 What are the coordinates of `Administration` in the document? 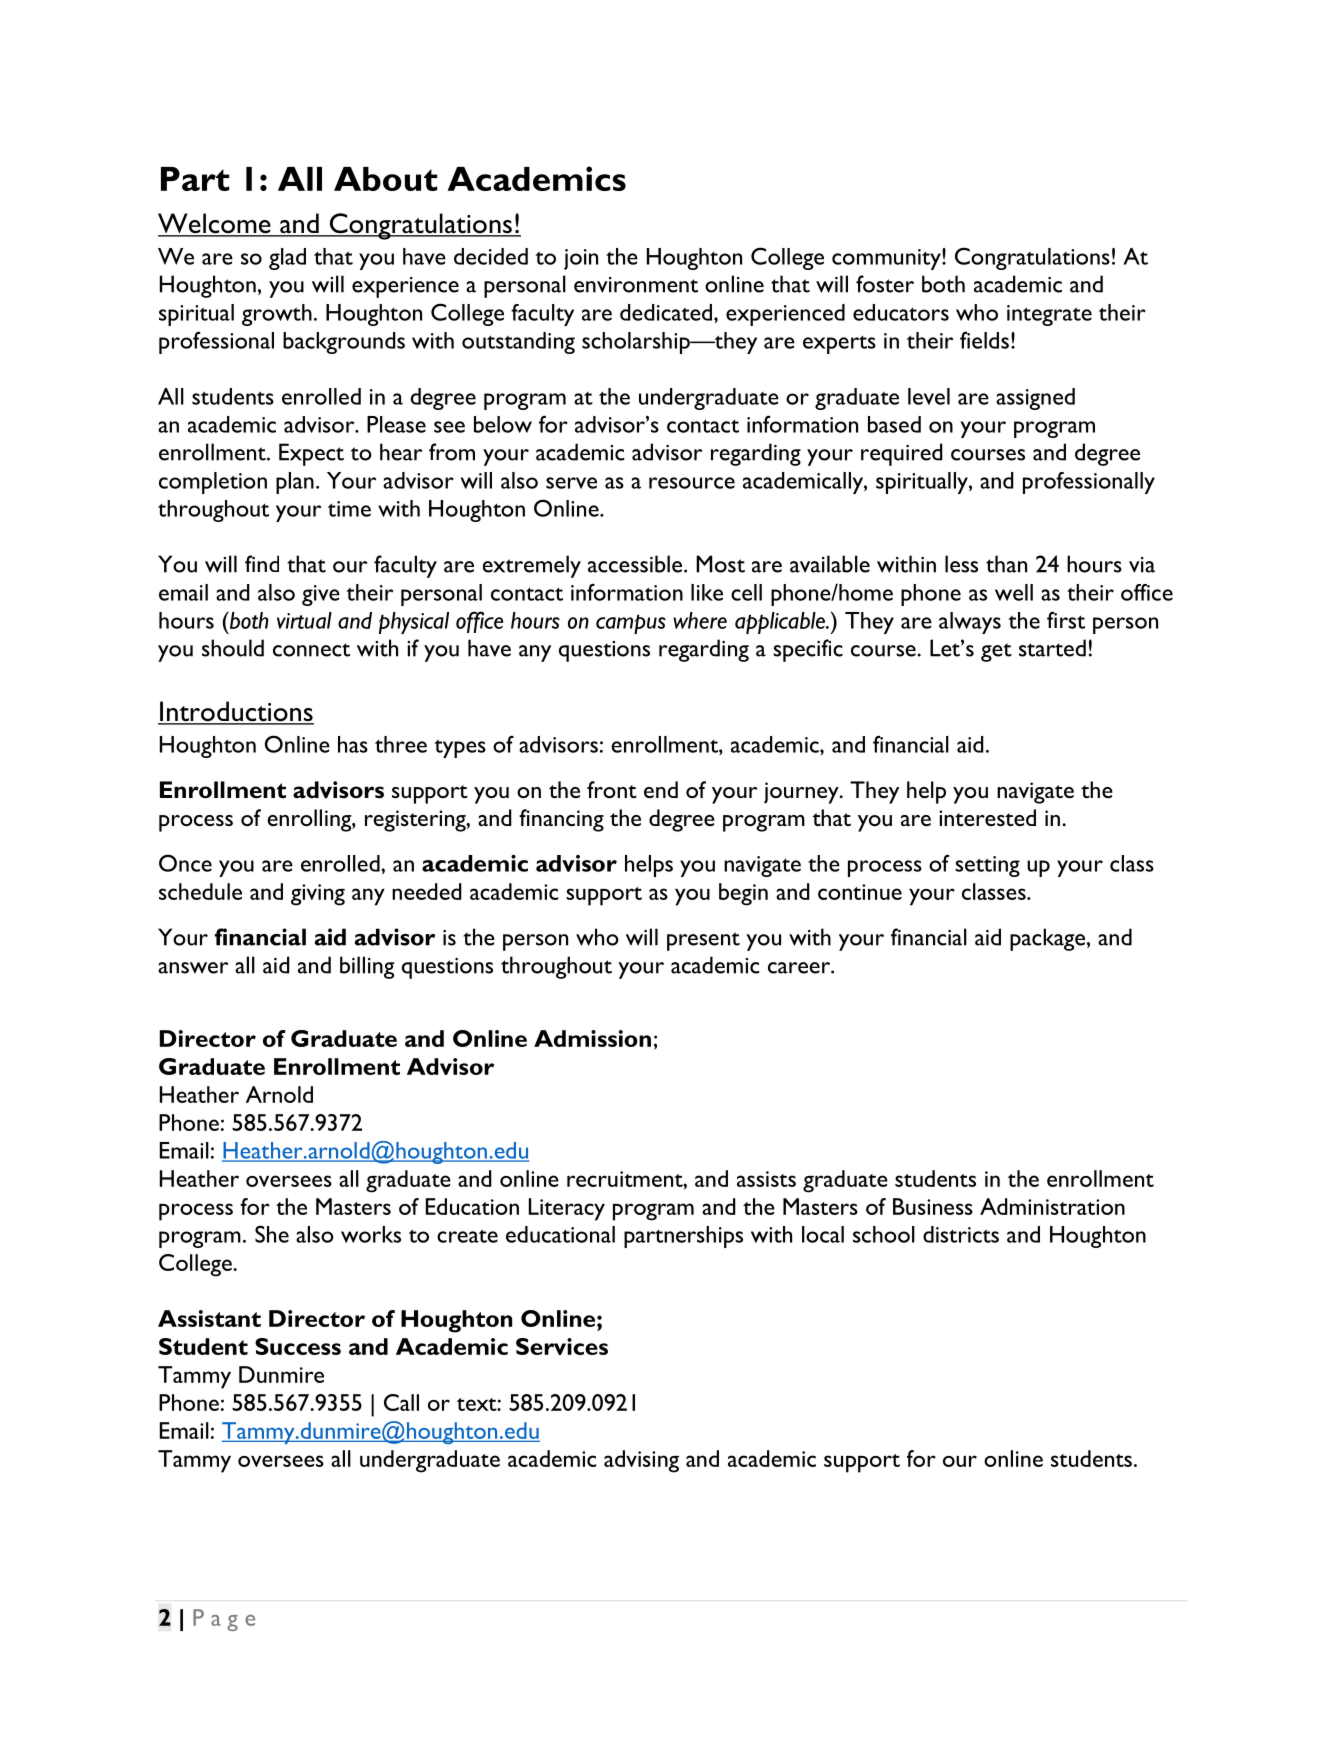 It's located at (1052, 1206).
